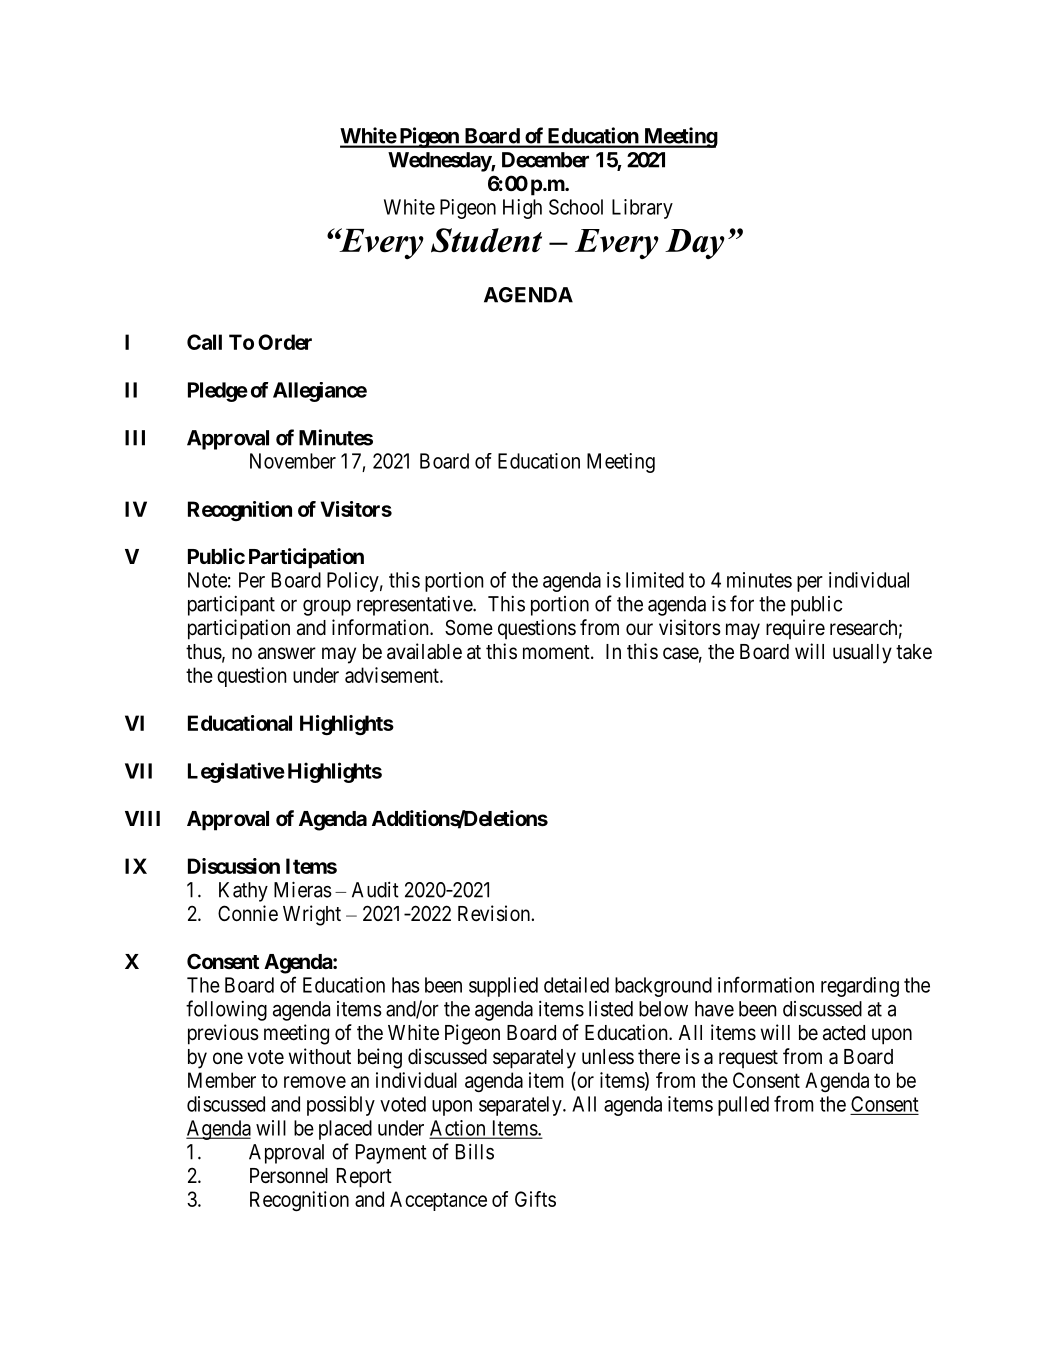 The height and width of the image is (1367, 1056). What do you see at coordinates (469, 627) in the image?
I see `Some` at bounding box center [469, 627].
